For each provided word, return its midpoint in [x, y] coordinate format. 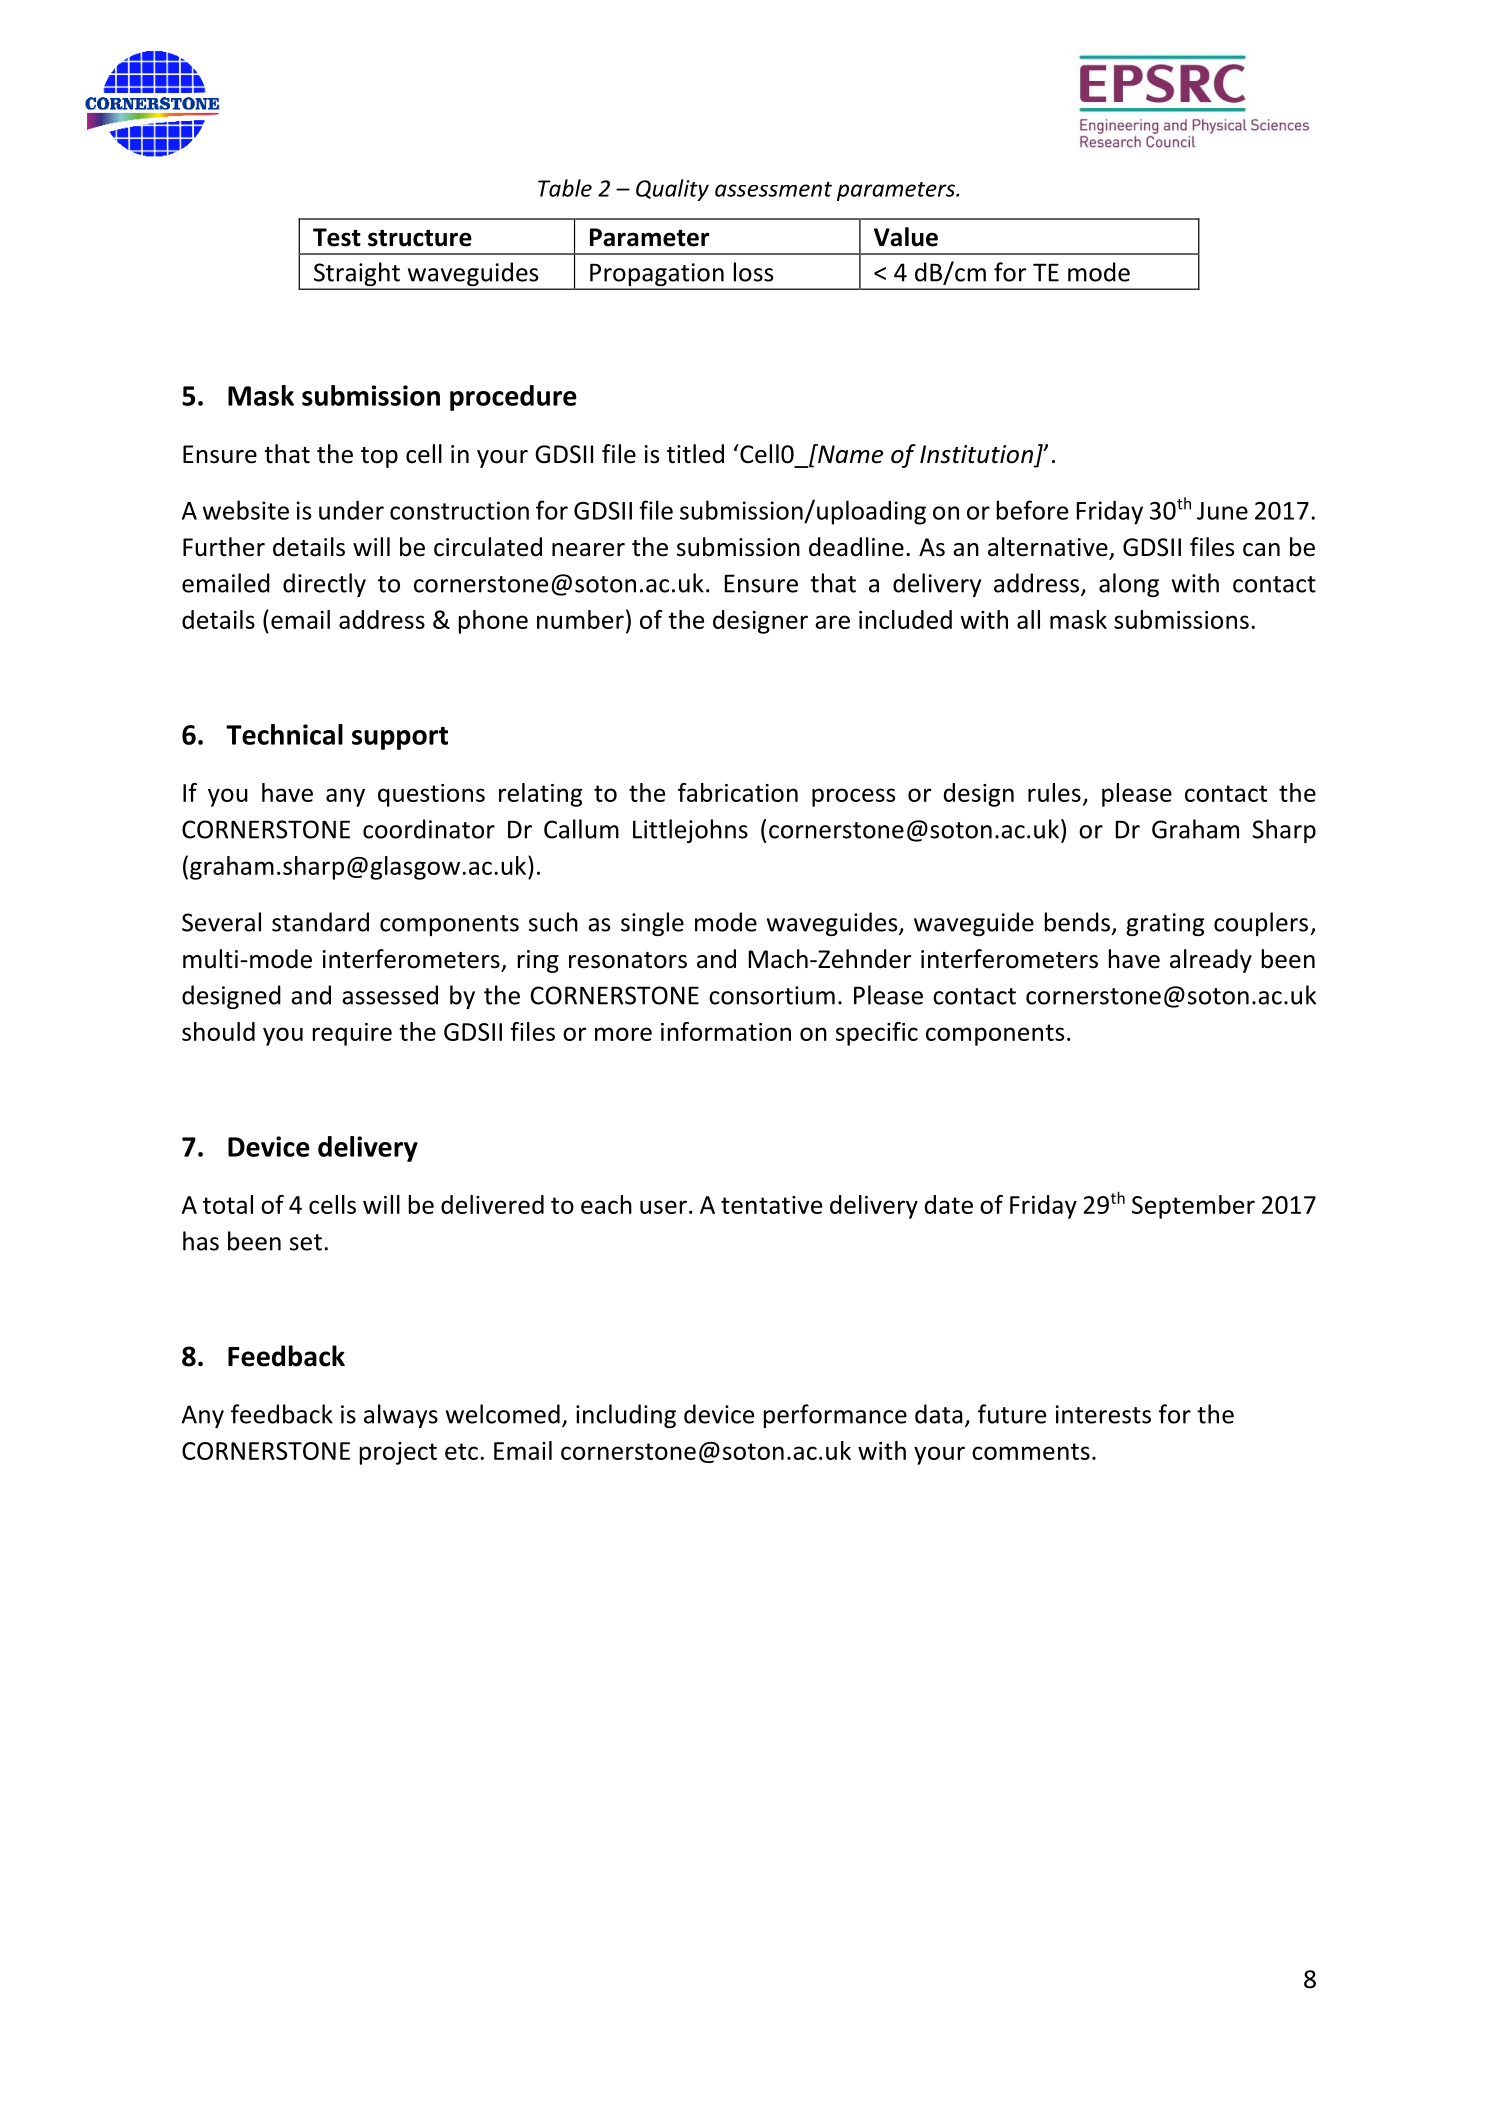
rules [1054, 792]
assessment [773, 189]
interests [1103, 1414]
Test [337, 237]
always [401, 1416]
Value [906, 237]
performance [835, 1416]
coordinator [429, 829]
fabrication [738, 792]
